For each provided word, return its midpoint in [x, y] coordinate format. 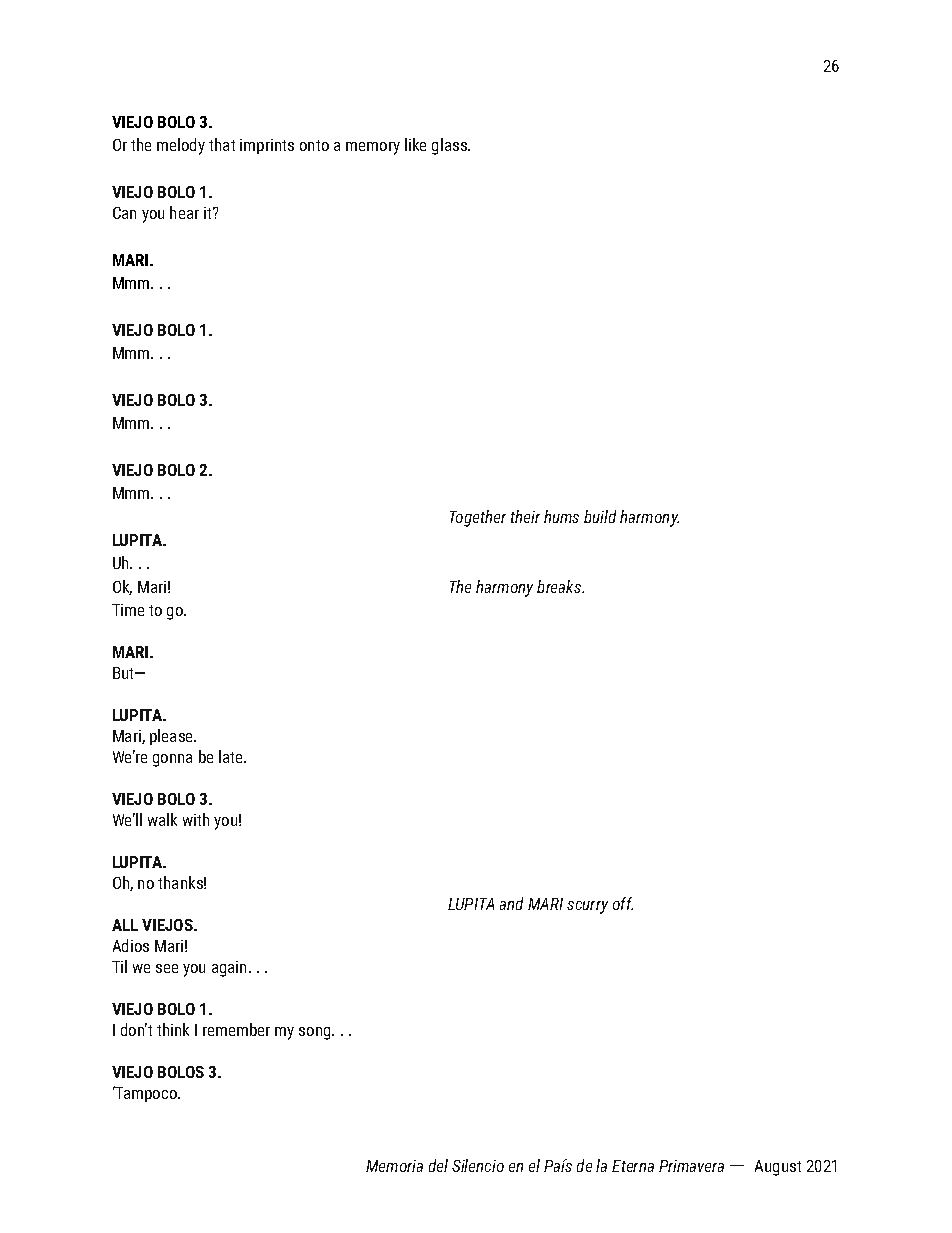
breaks [560, 586]
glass [450, 146]
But [124, 673]
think [173, 1029]
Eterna [633, 1166]
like [415, 144]
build [600, 516]
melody [181, 146]
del [438, 1165]
